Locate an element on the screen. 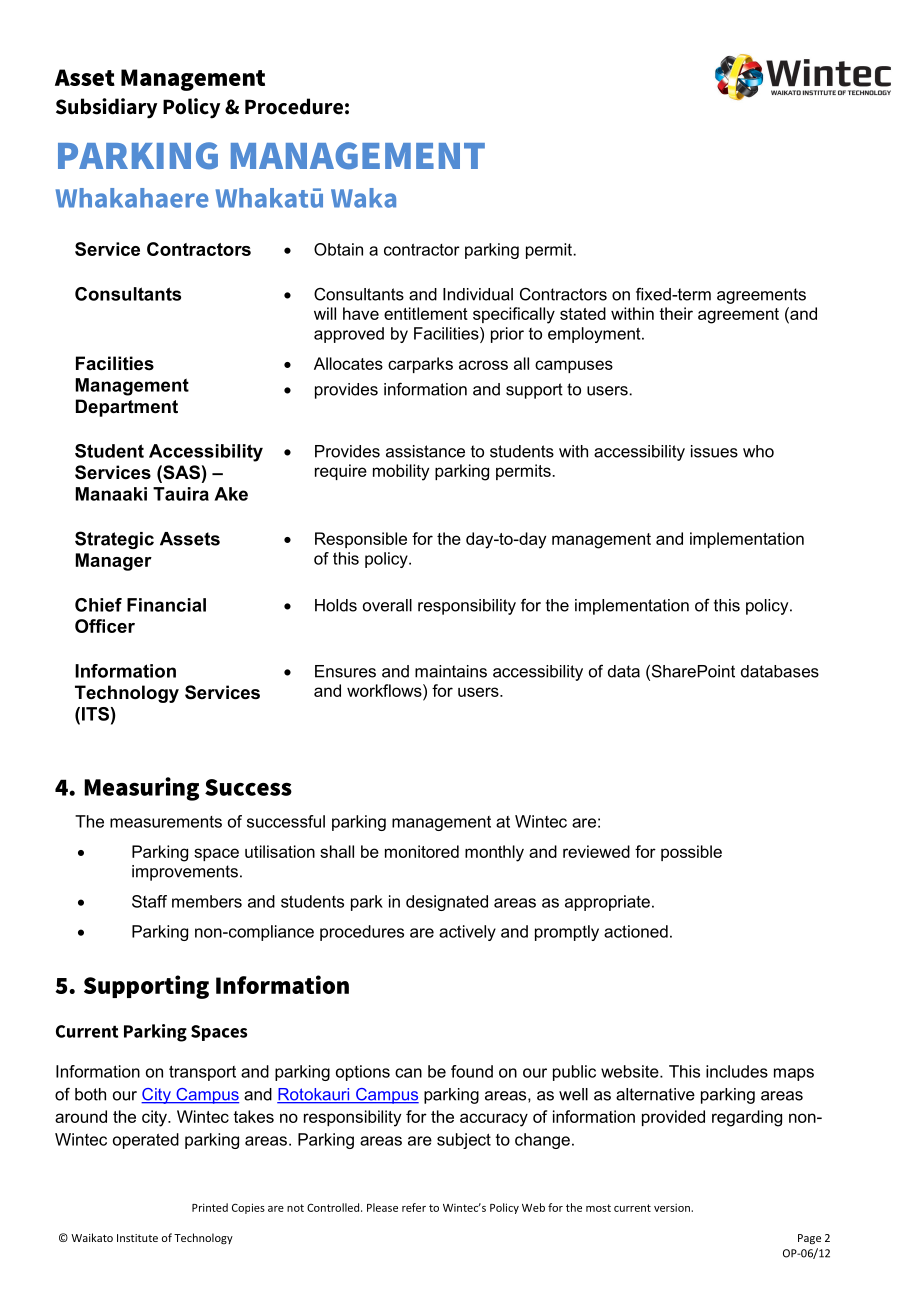  Department is located at coordinates (127, 408).
